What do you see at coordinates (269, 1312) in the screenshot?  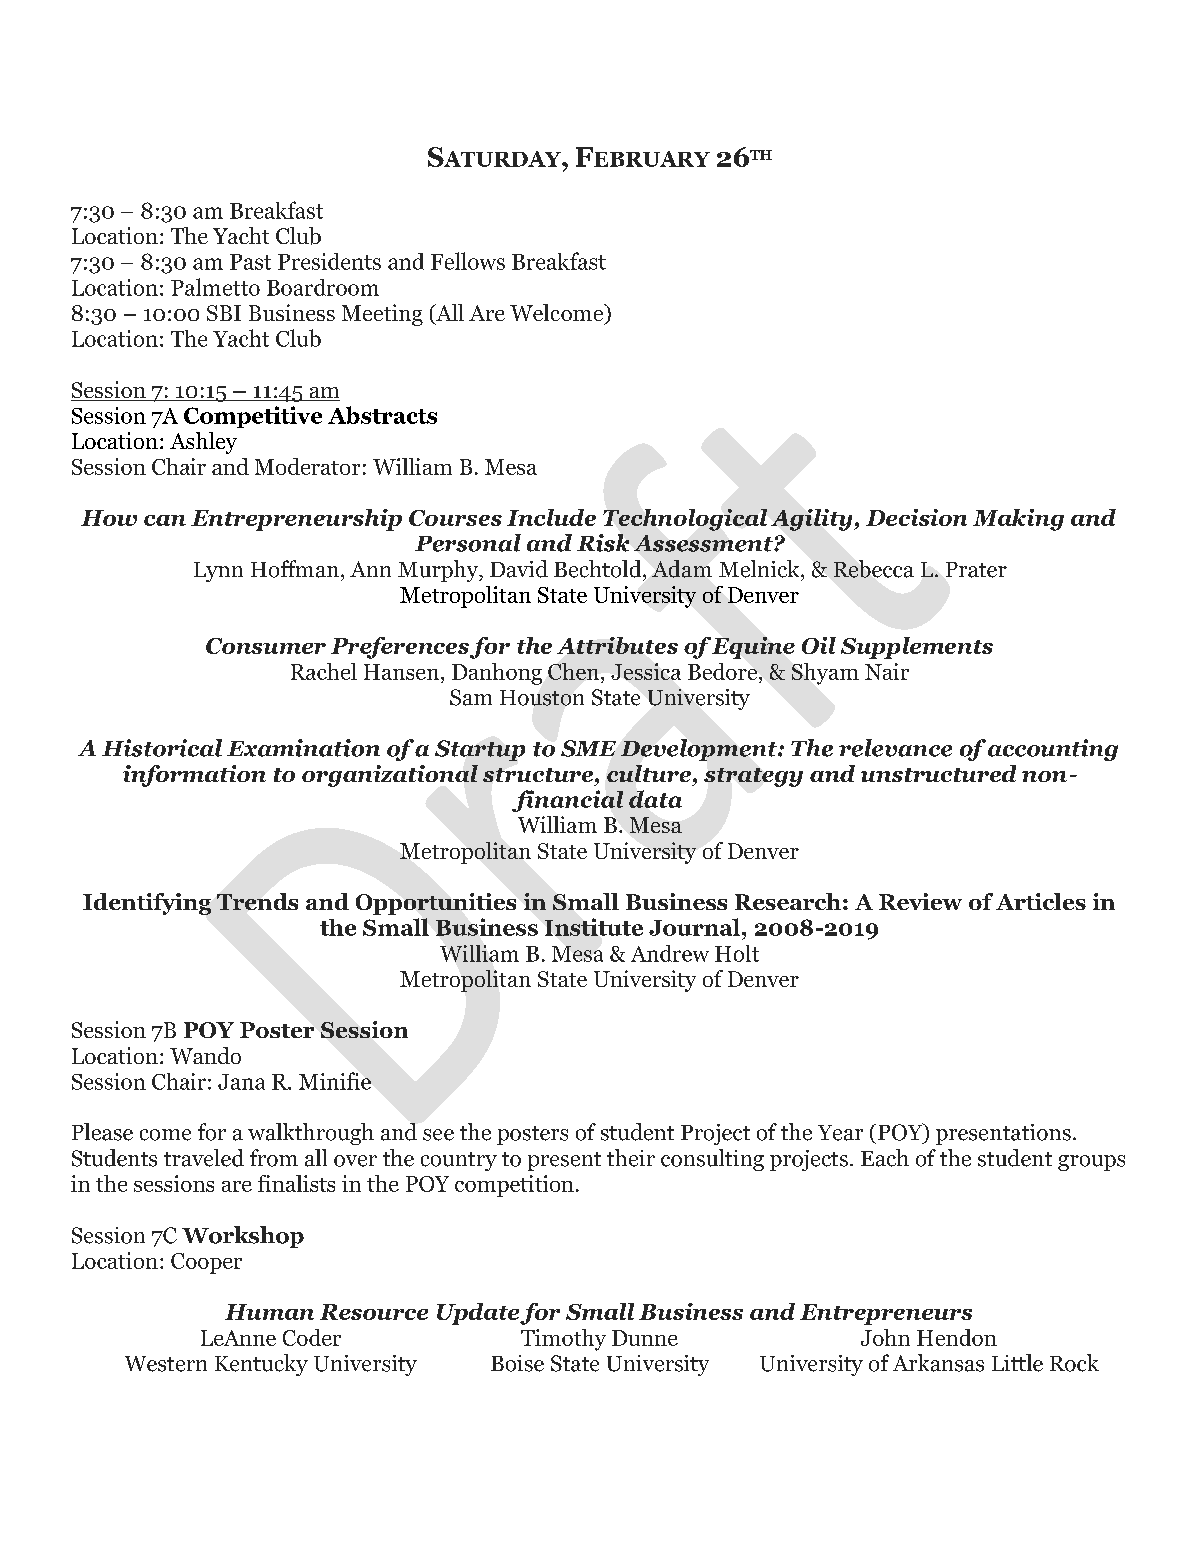 I see `Human` at bounding box center [269, 1312].
